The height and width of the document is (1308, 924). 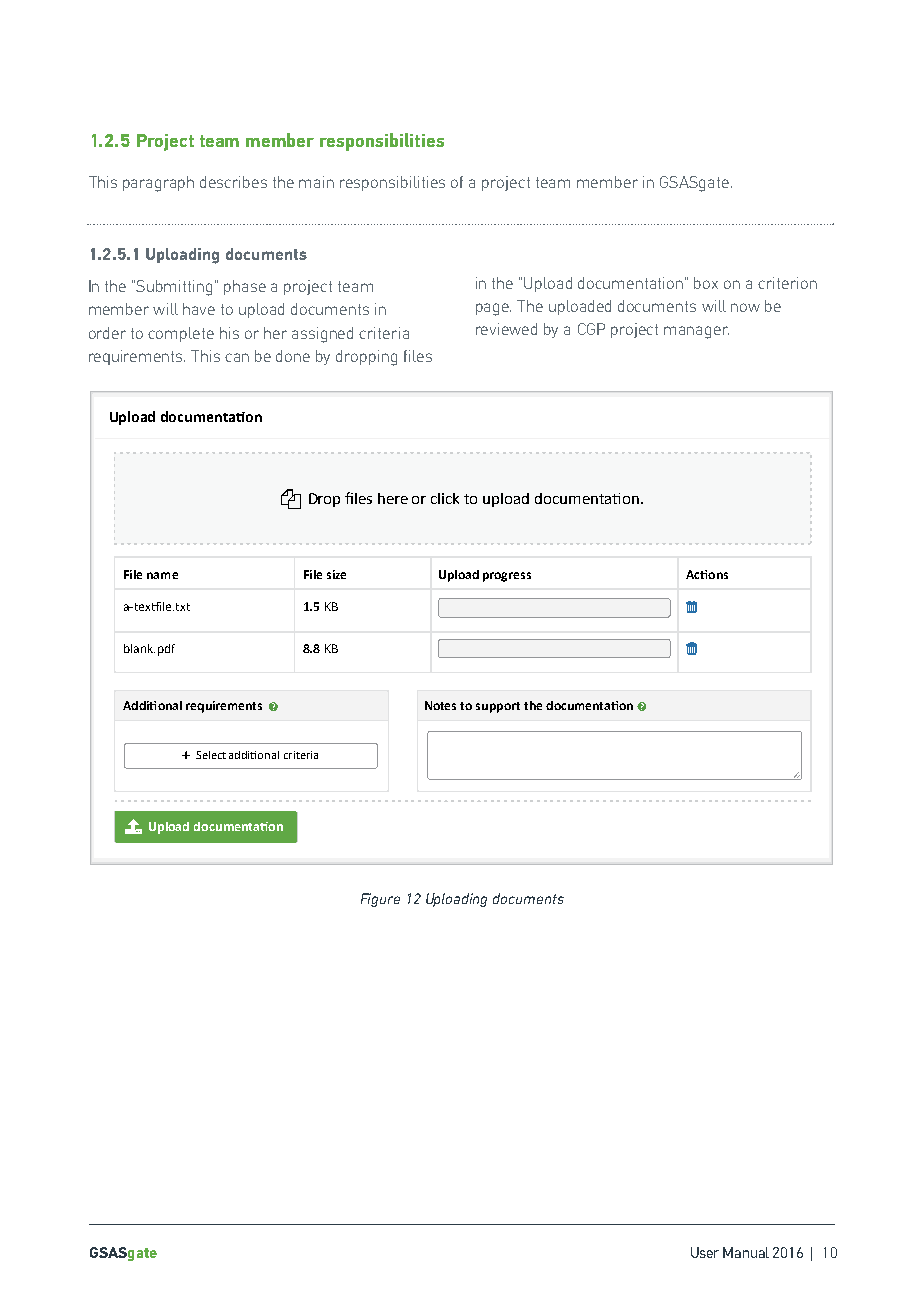 I want to click on name, so click(x=162, y=575).
